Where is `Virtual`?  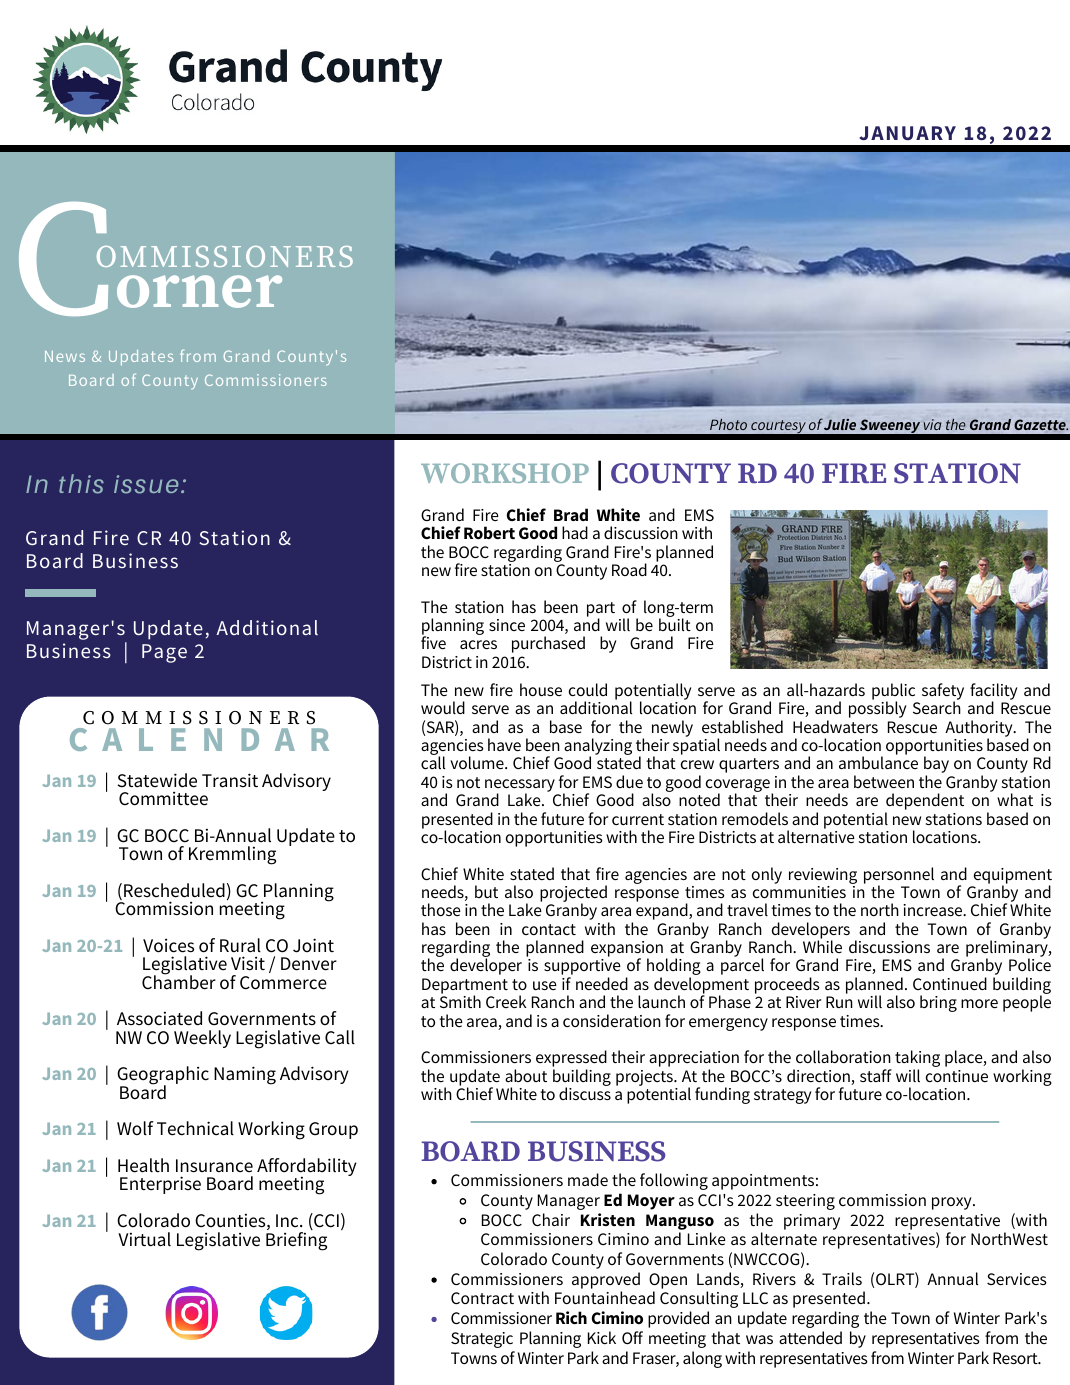
Virtual is located at coordinates (144, 1239).
